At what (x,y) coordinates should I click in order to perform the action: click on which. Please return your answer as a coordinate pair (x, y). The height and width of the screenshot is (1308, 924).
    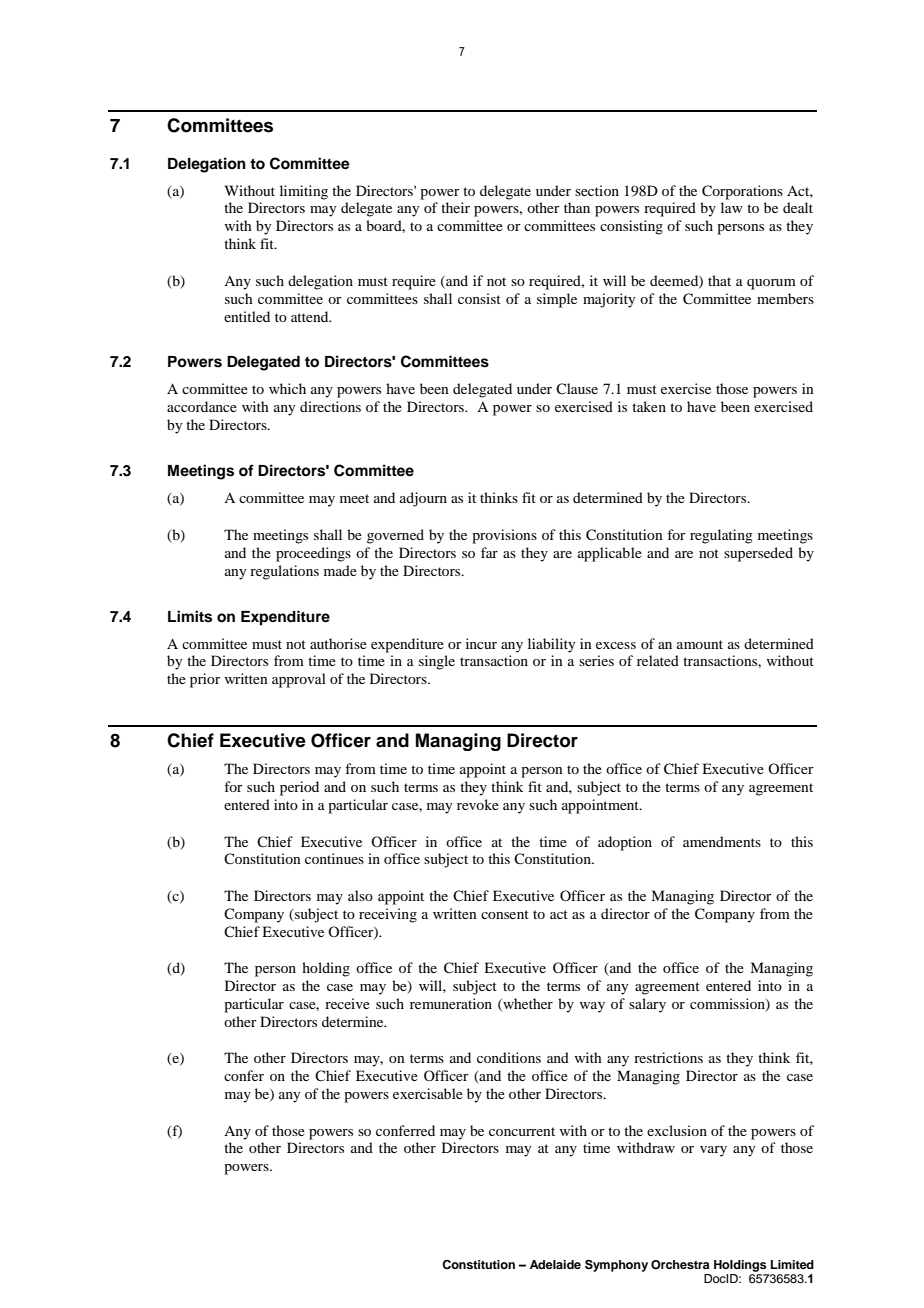
    Looking at the image, I should click on (287, 388).
